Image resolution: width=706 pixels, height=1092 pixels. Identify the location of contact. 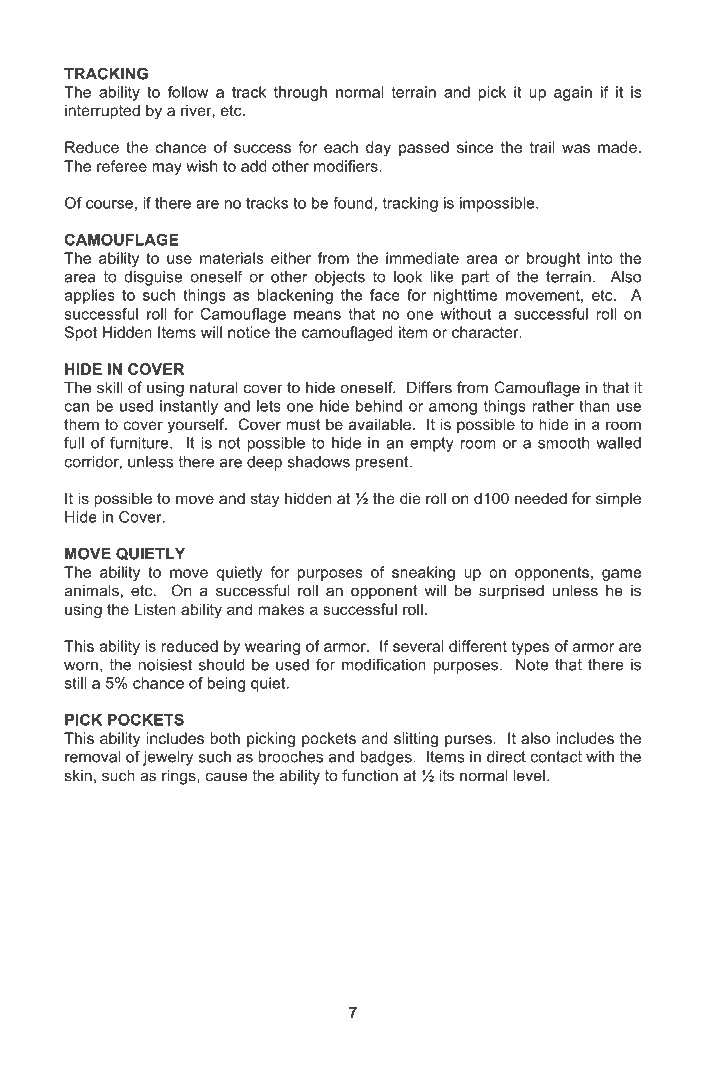
(556, 757).
